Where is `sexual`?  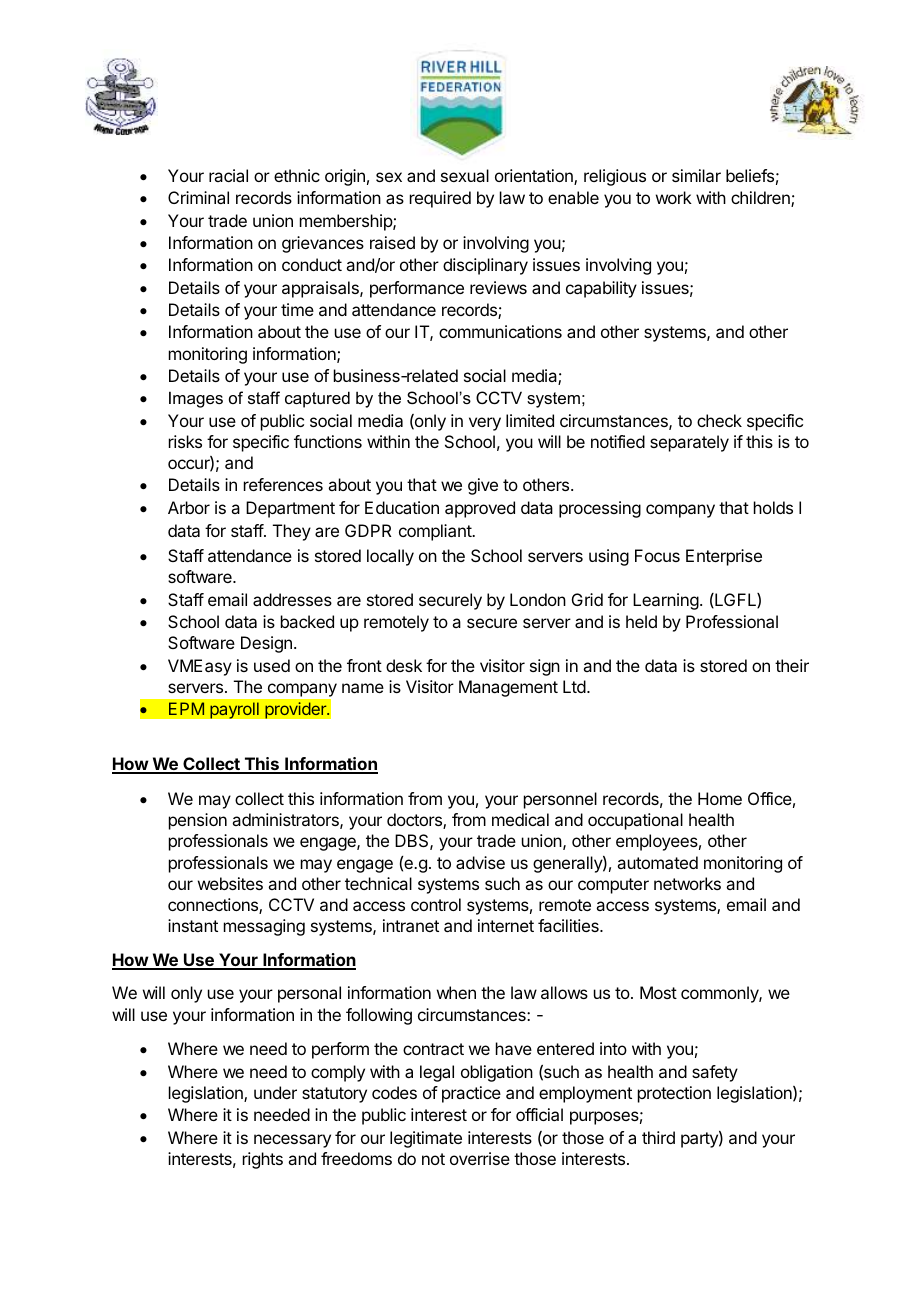 sexual is located at coordinates (465, 175).
